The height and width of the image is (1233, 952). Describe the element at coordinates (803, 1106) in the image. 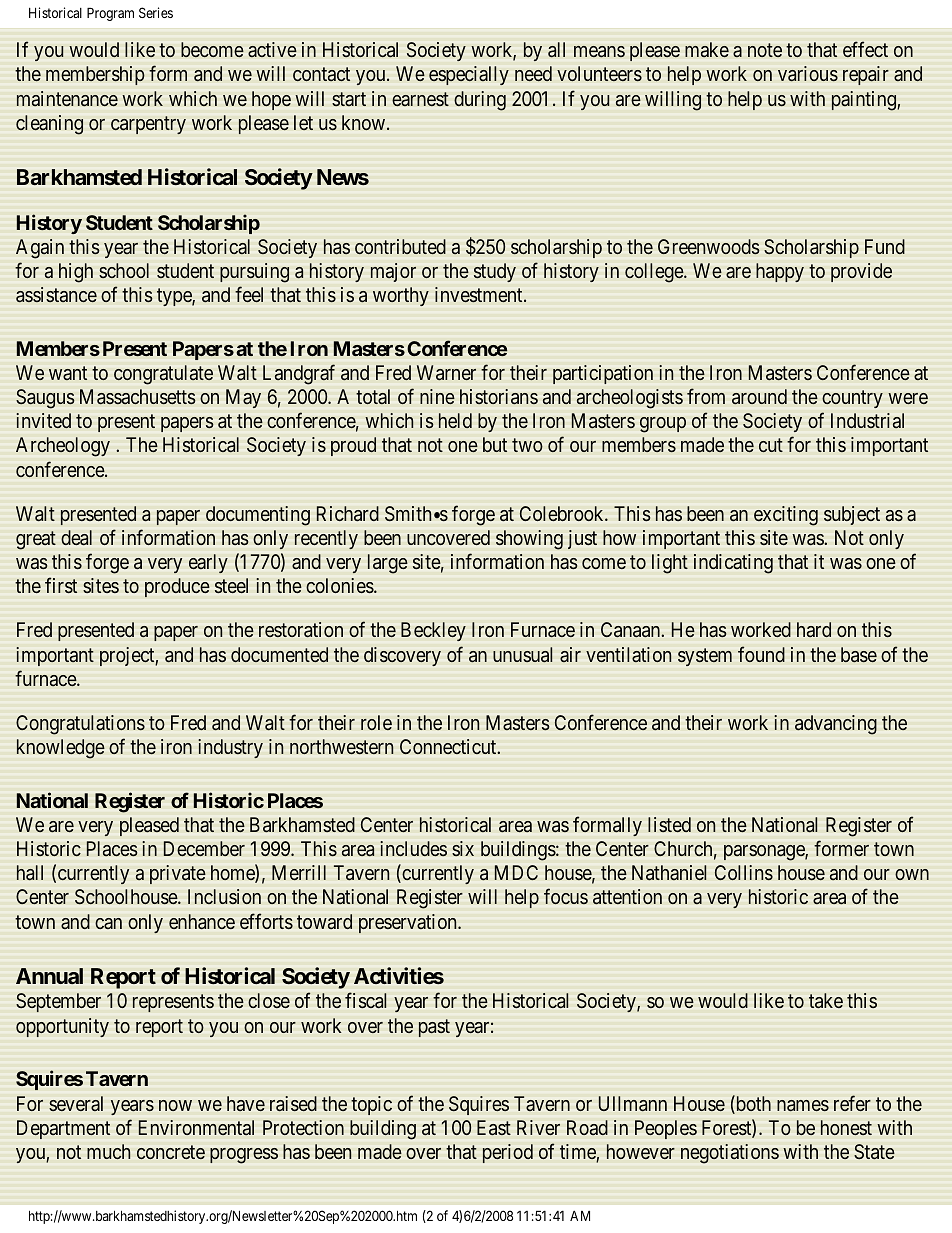

I see `names` at that location.
